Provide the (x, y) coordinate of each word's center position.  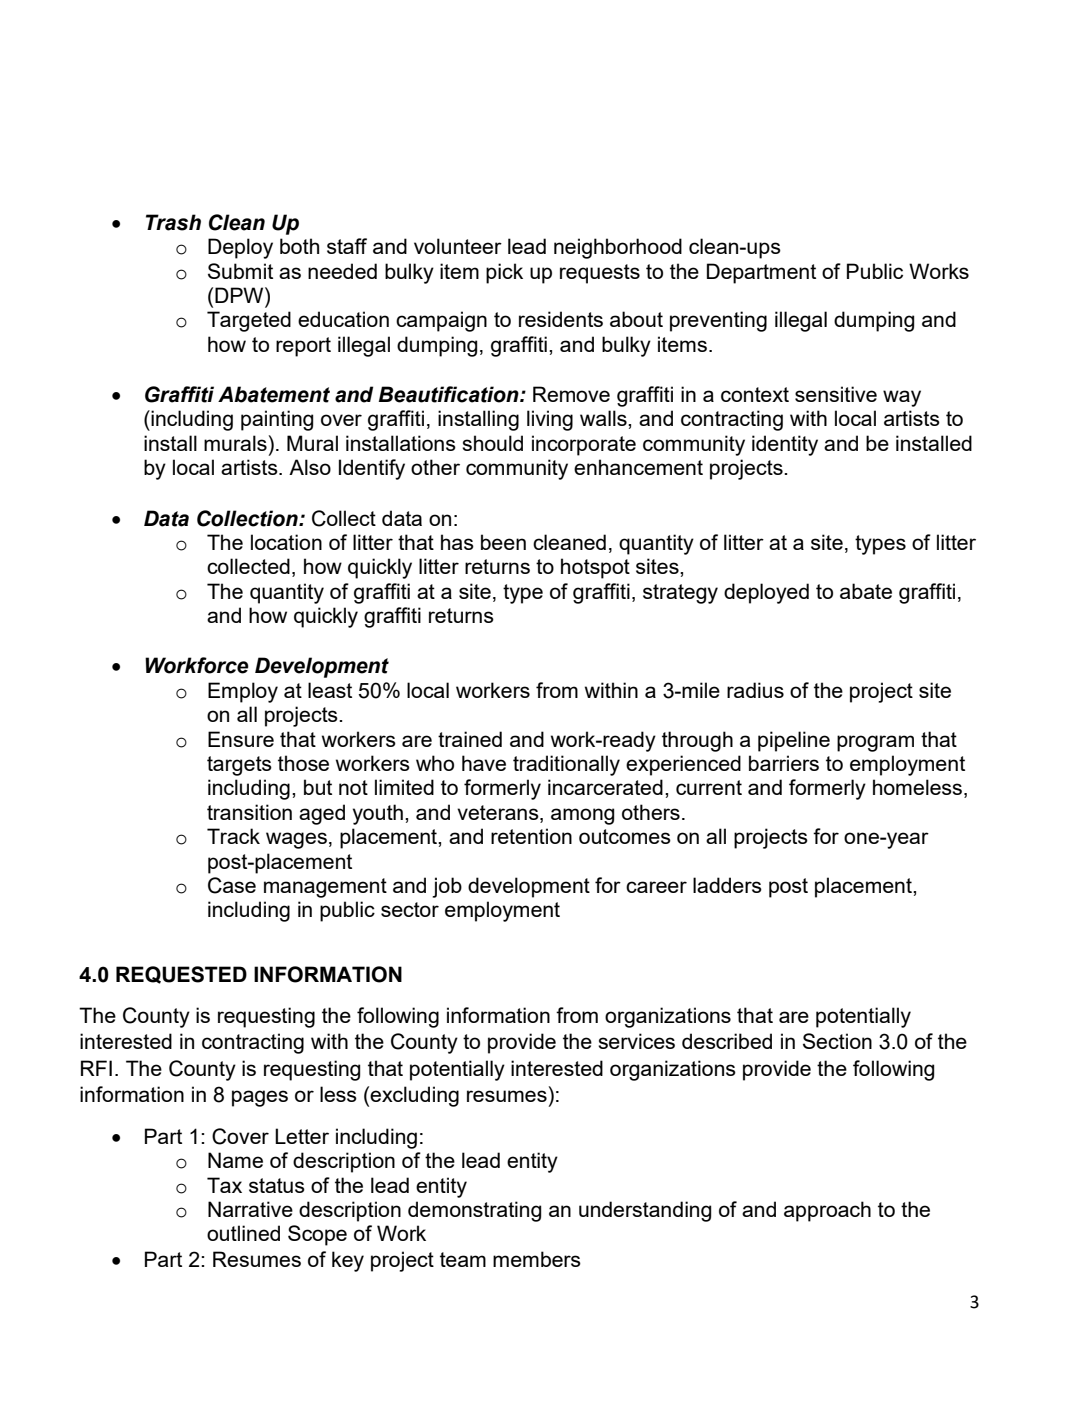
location (286, 542)
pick (504, 273)
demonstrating (474, 1211)
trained (470, 739)
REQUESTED (181, 975)
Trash (173, 222)
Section (837, 1041)
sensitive (836, 394)
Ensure (241, 739)
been (503, 542)
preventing (718, 321)
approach (827, 1211)
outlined (243, 1233)
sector (410, 909)
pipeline (794, 741)
